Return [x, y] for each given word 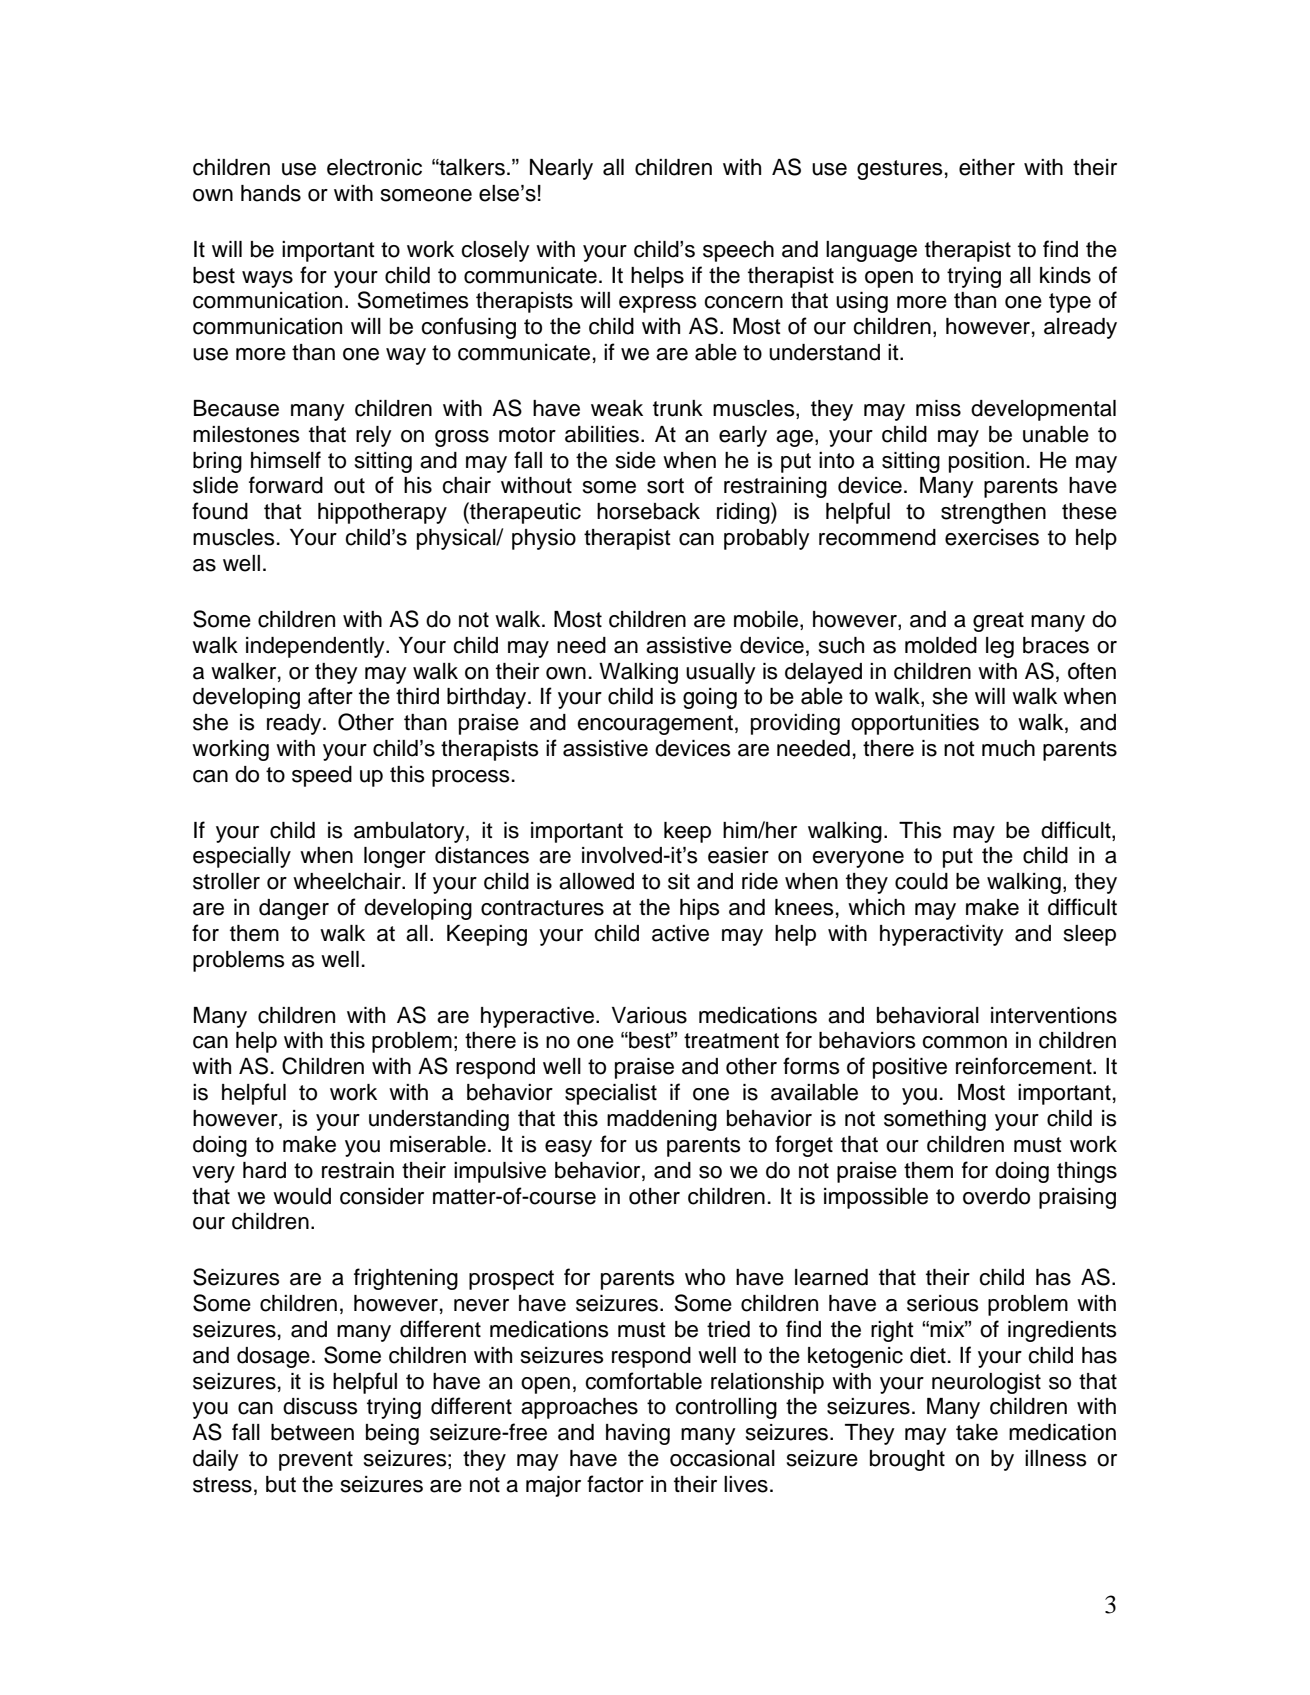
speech [738, 251]
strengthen [993, 513]
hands [271, 193]
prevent [316, 1461]
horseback [648, 511]
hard [264, 1170]
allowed [596, 881]
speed [322, 776]
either [987, 167]
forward [286, 485]
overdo [996, 1196]
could [921, 881]
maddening [662, 1120]
